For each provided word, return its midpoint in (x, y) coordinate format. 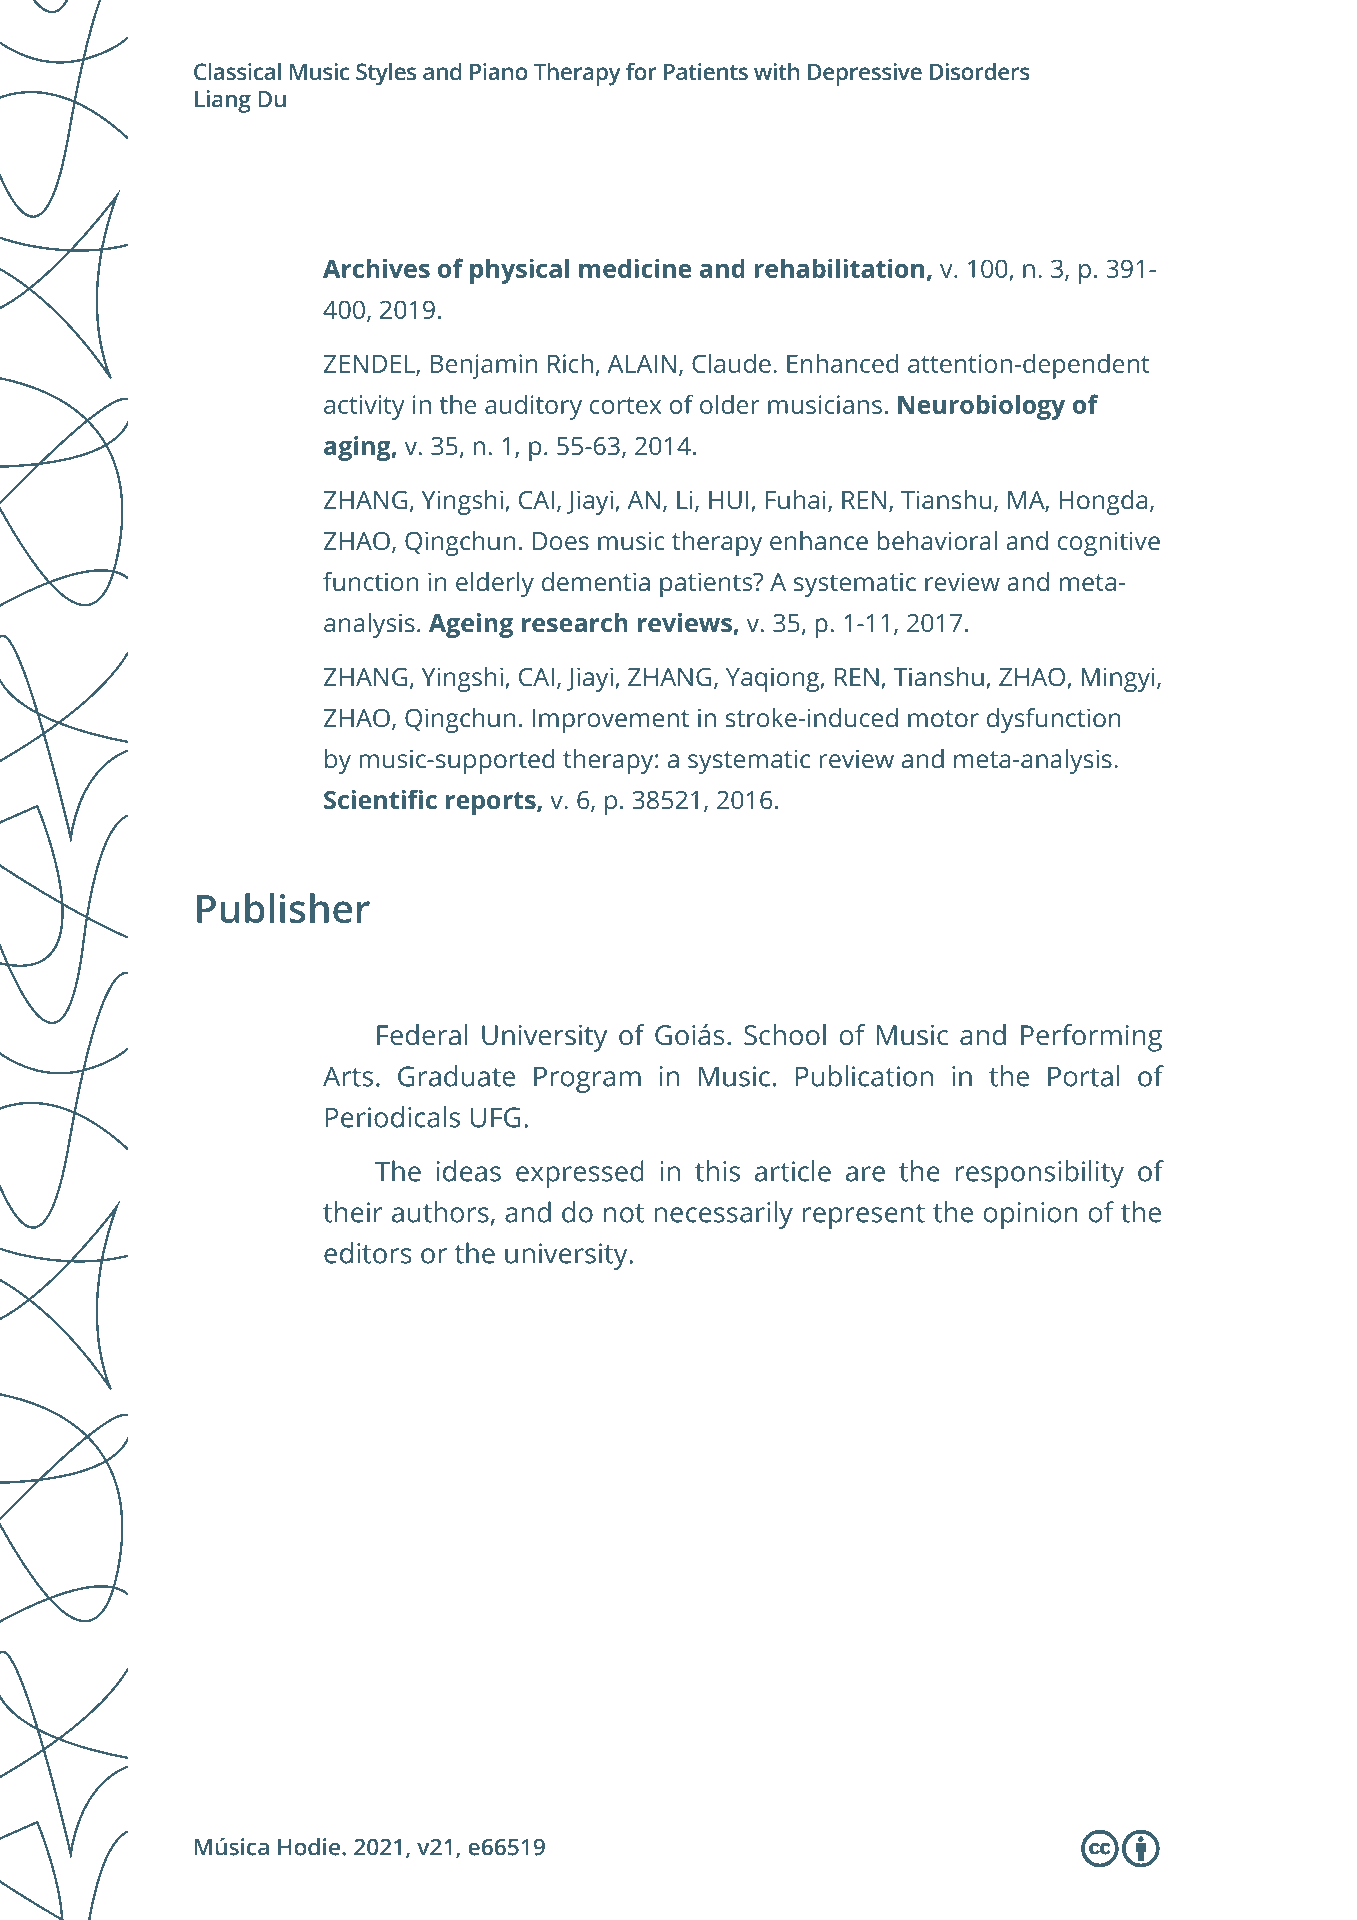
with (776, 71)
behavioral (937, 540)
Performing (1091, 1038)
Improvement (610, 721)
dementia (596, 581)
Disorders (980, 71)
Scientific (380, 799)
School (785, 1035)
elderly (495, 584)
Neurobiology (981, 407)
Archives (376, 268)
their (353, 1212)
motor (943, 718)
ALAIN (641, 364)
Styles (386, 74)
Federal (422, 1035)
